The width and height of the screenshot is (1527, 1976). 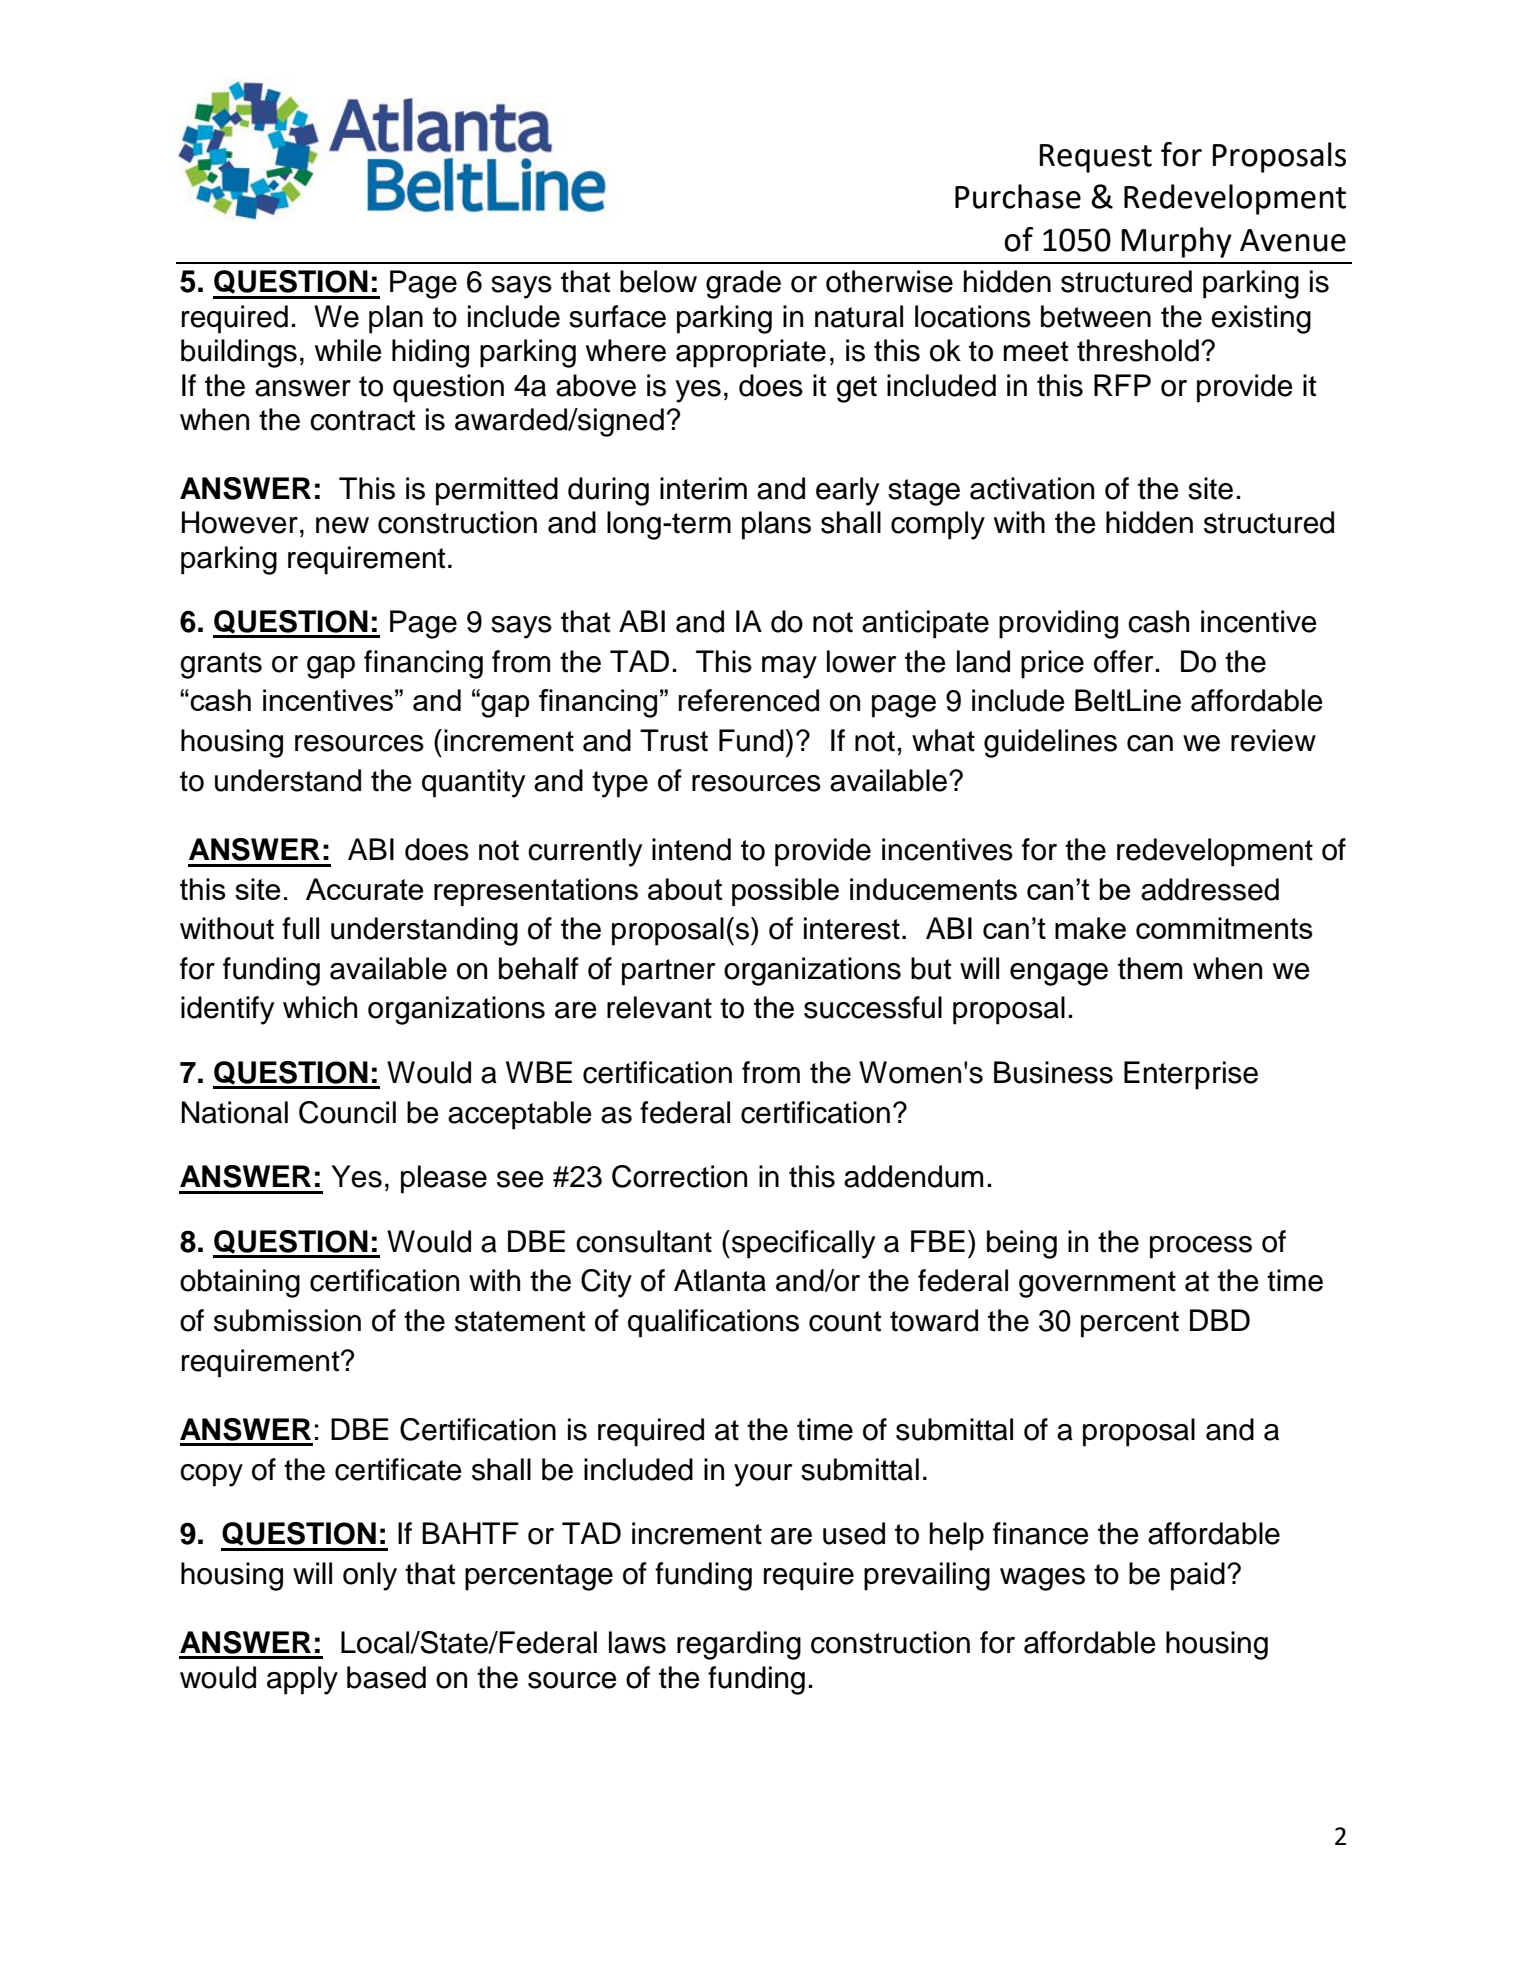 I want to click on process, so click(x=1201, y=1247).
